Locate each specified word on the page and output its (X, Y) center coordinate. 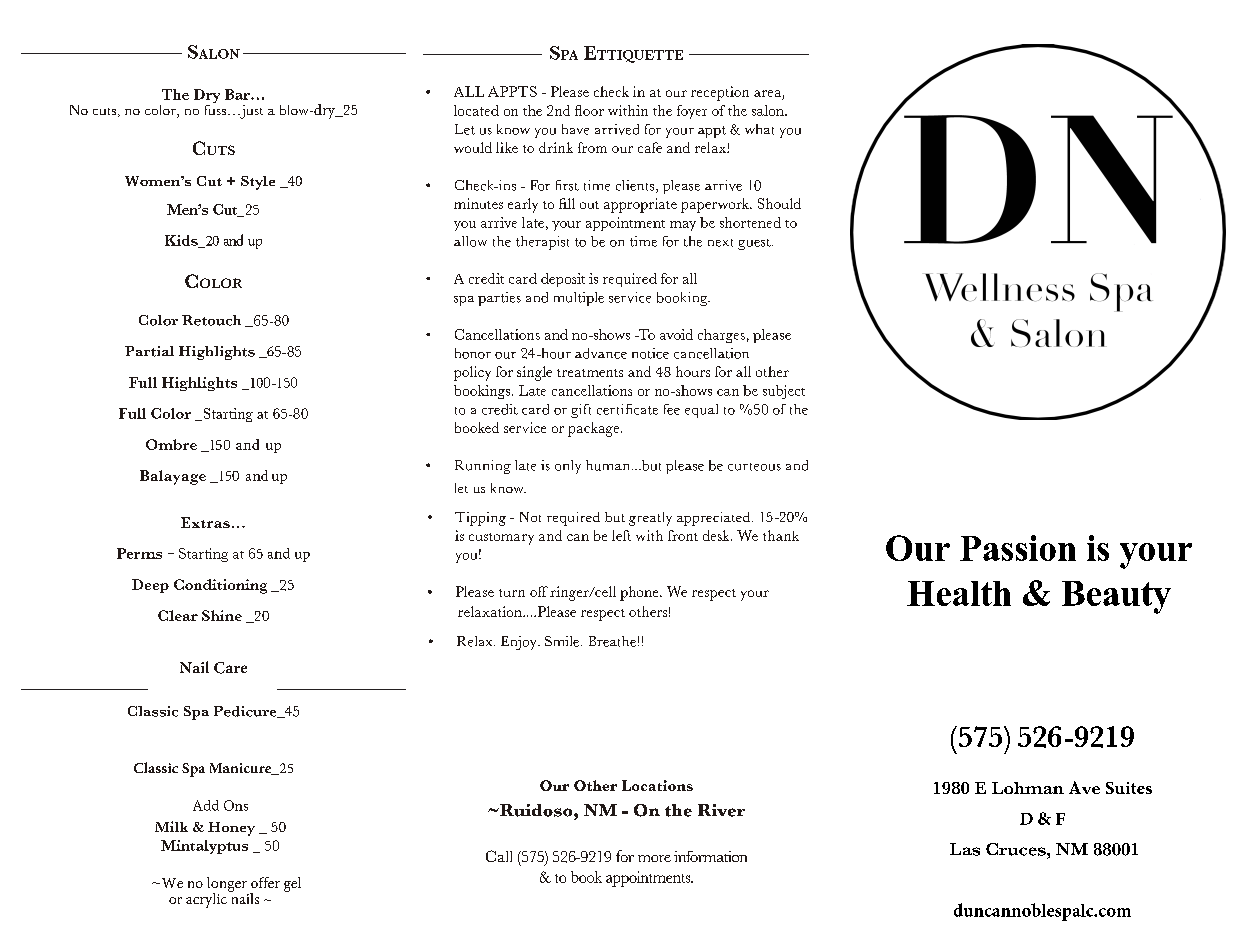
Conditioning (220, 586)
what (759, 129)
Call (499, 856)
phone (640, 593)
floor (589, 110)
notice (650, 353)
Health (959, 593)
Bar (238, 94)
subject (784, 392)
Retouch (211, 320)
